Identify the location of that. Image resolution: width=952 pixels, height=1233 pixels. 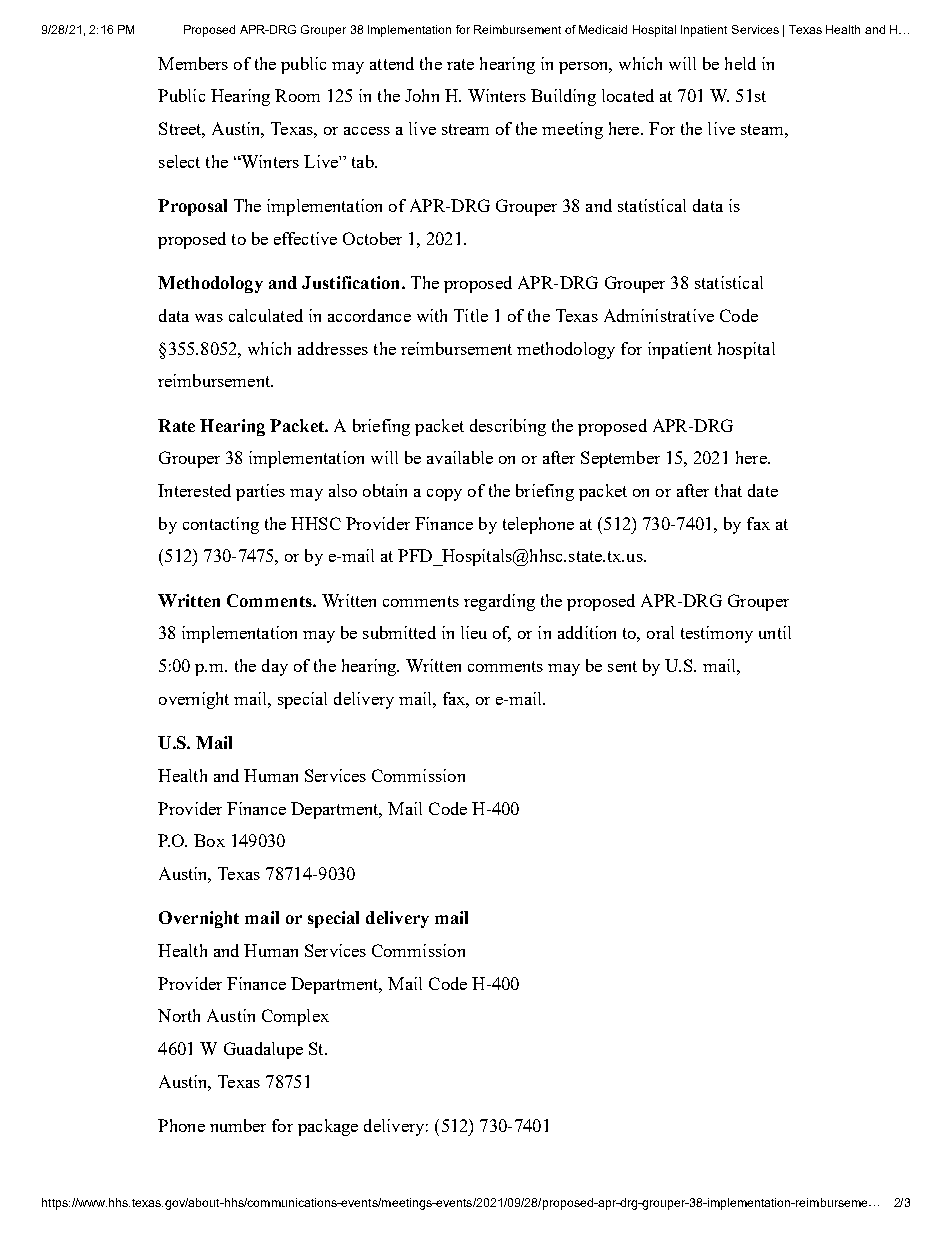
(728, 490).
